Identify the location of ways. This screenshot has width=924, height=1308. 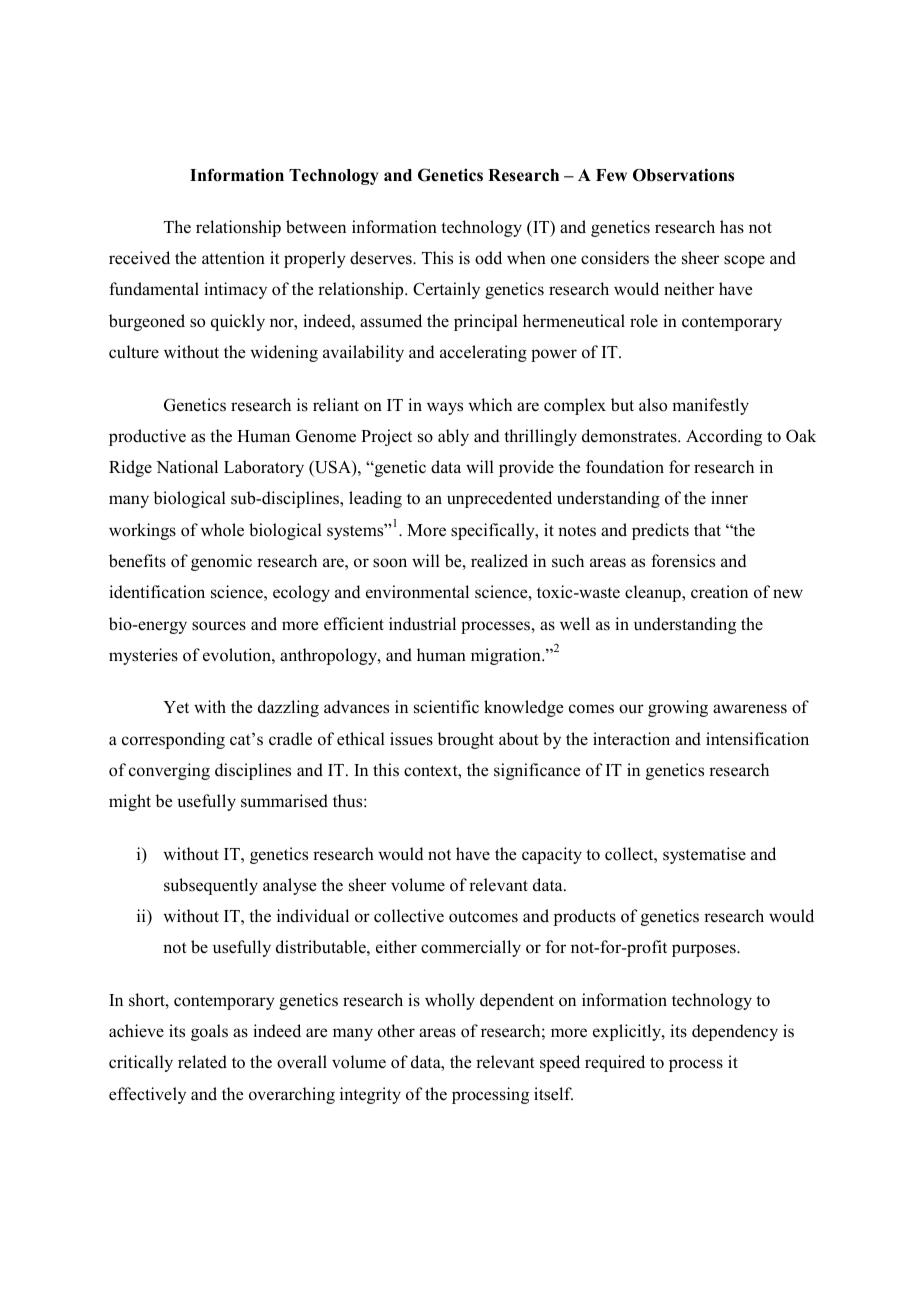
(445, 408).
